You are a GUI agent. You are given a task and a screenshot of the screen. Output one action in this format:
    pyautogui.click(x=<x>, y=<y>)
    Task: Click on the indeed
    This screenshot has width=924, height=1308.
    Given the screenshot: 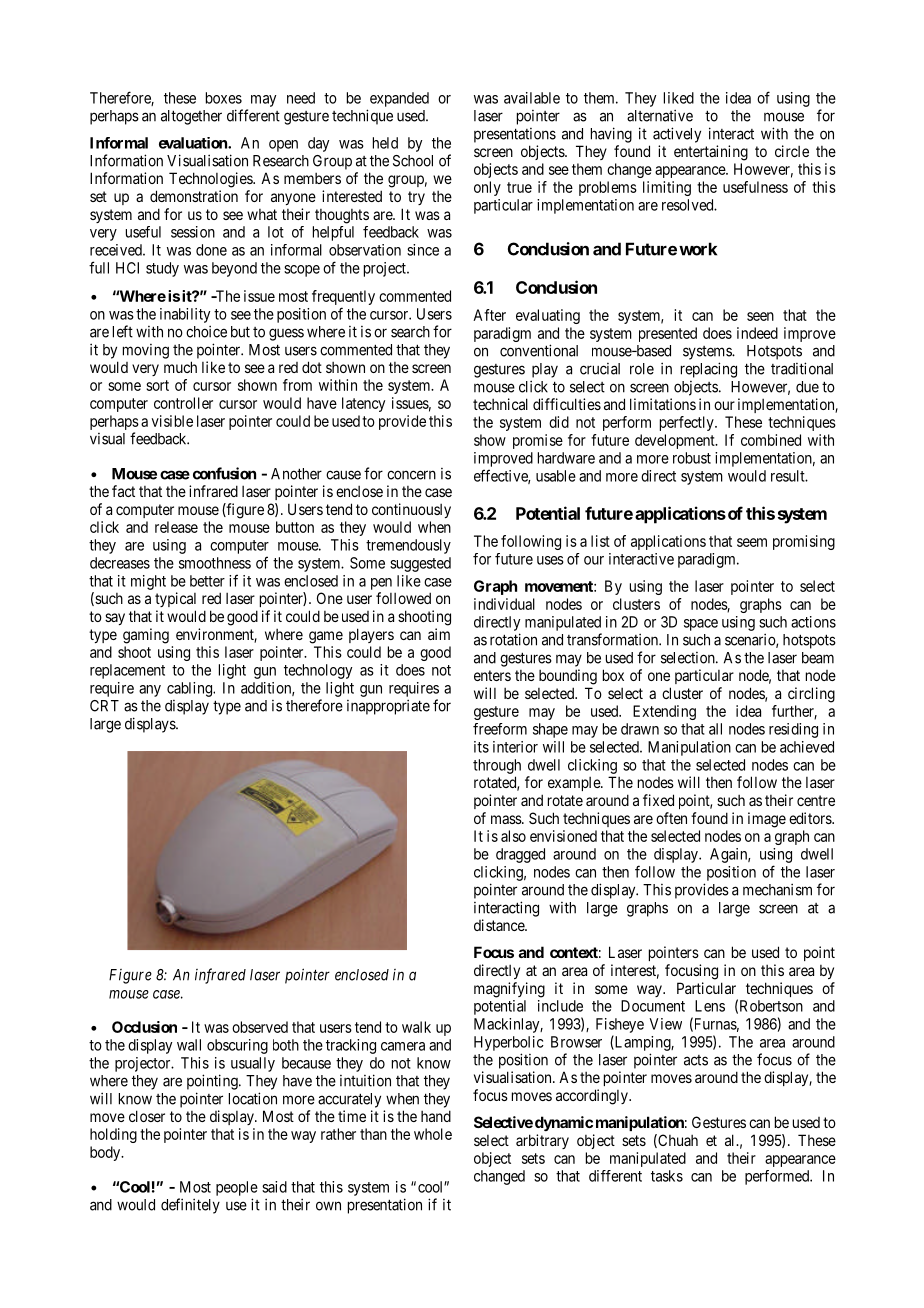 What is the action you would take?
    pyautogui.click(x=757, y=333)
